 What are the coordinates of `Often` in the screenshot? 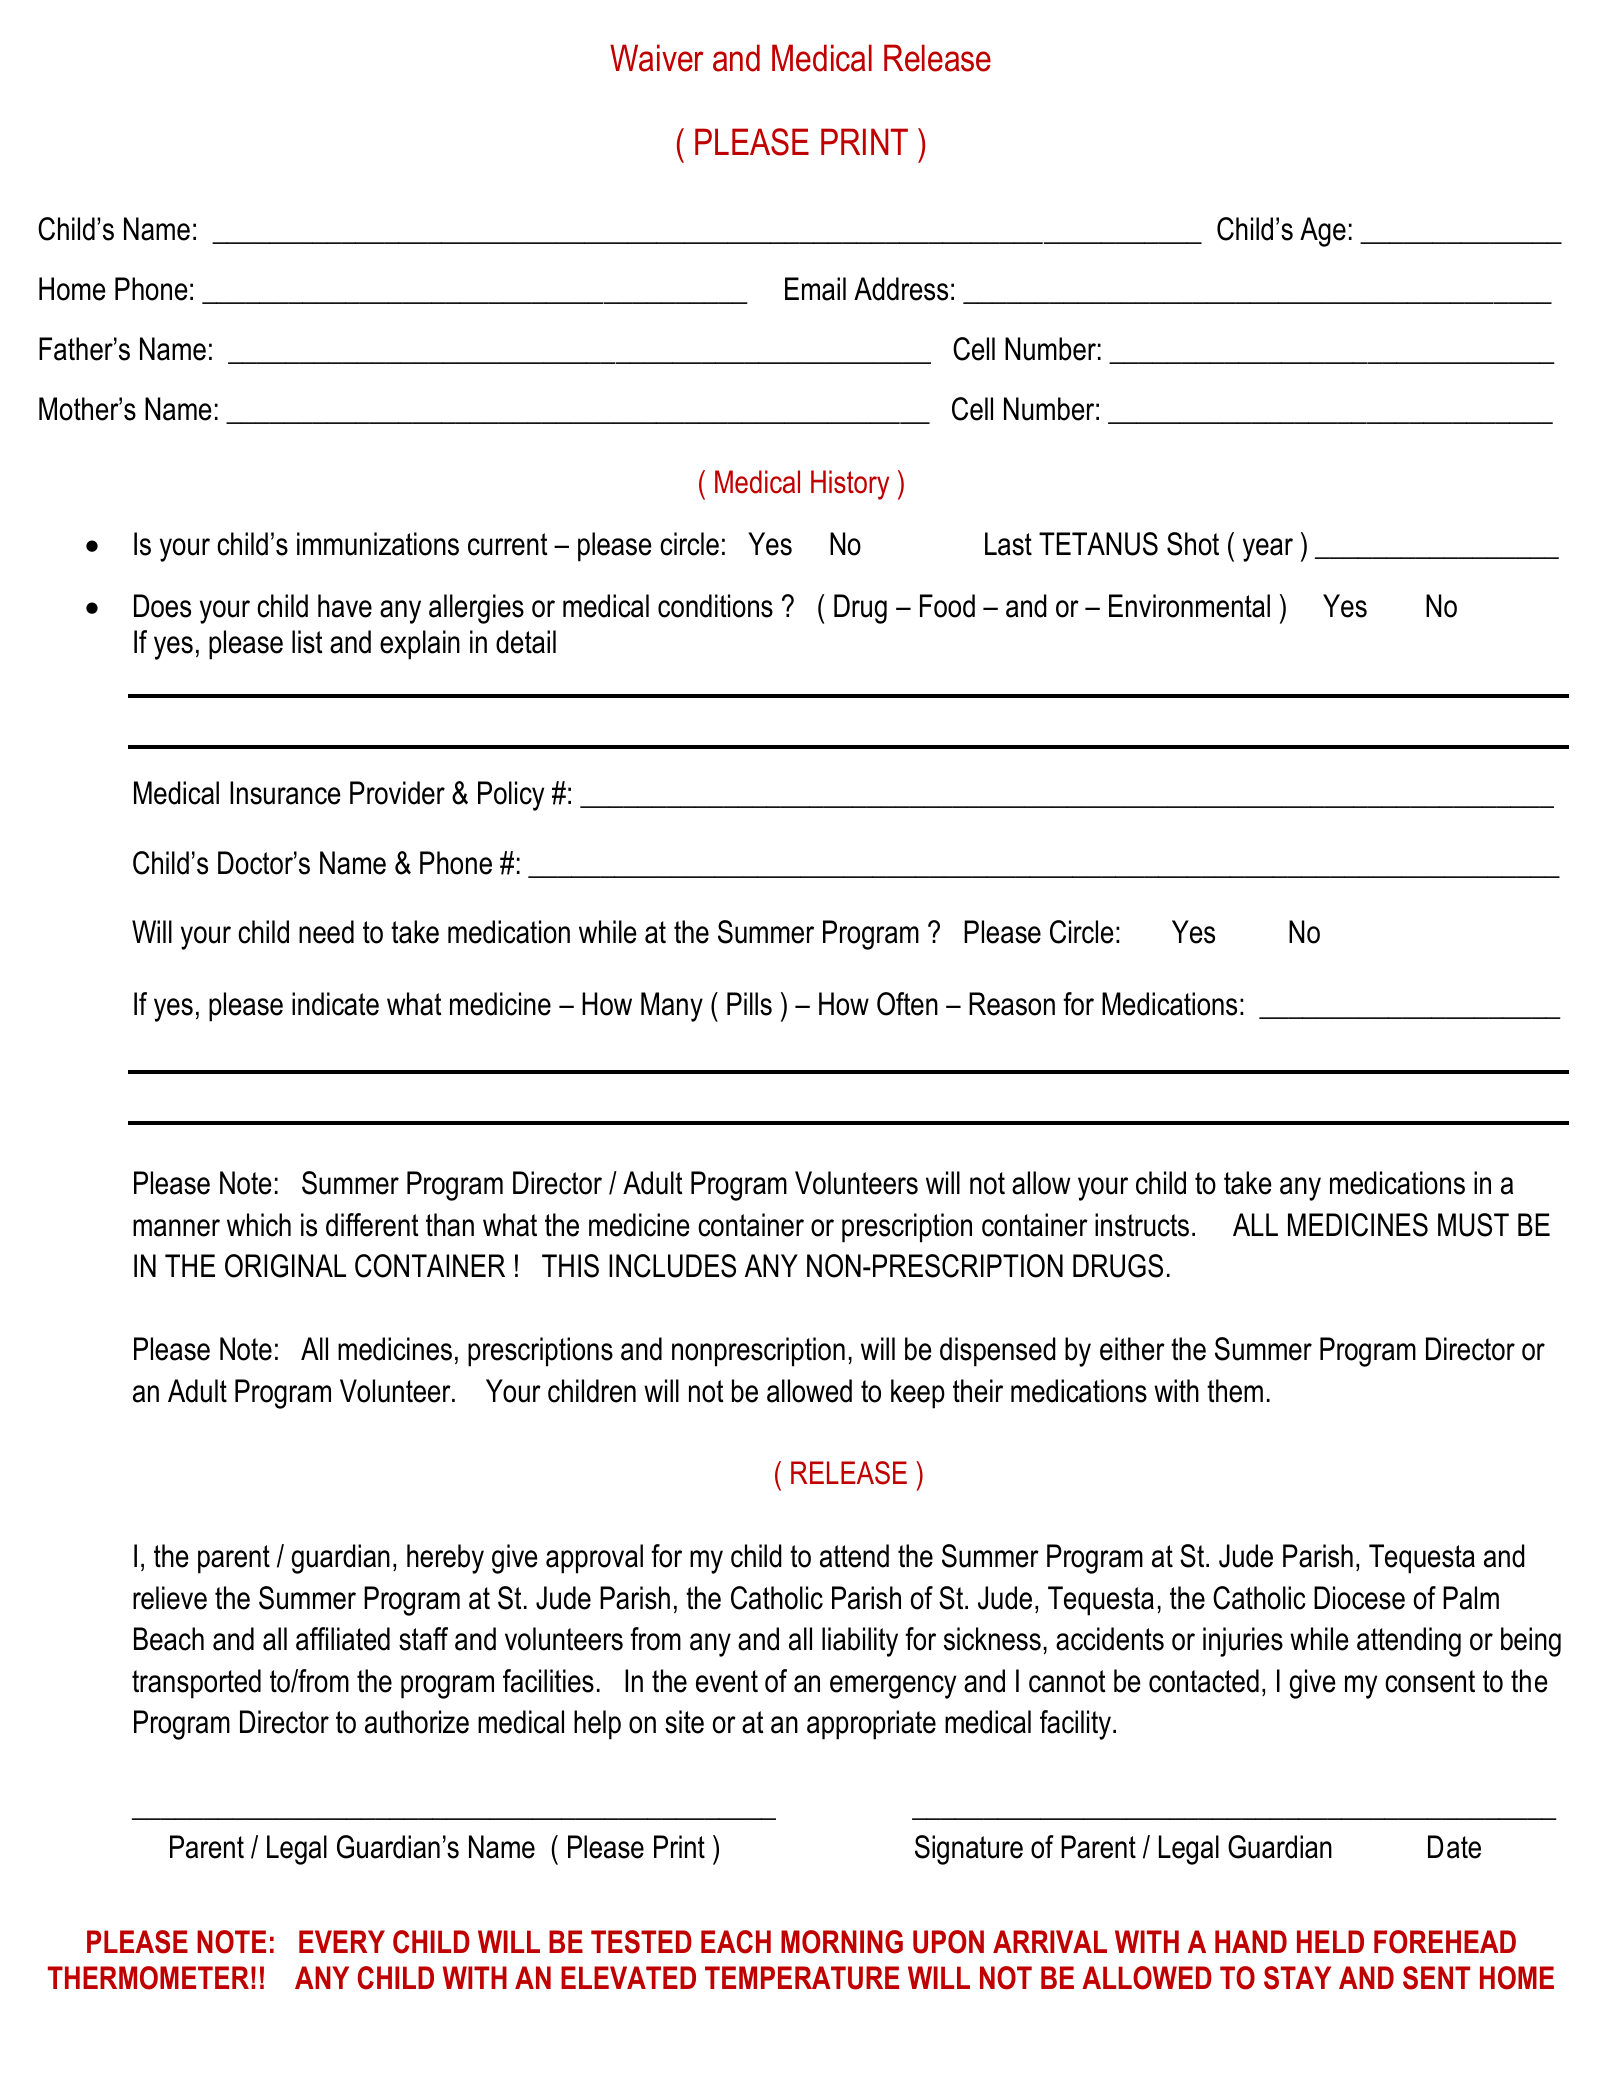 It's located at (907, 1004).
